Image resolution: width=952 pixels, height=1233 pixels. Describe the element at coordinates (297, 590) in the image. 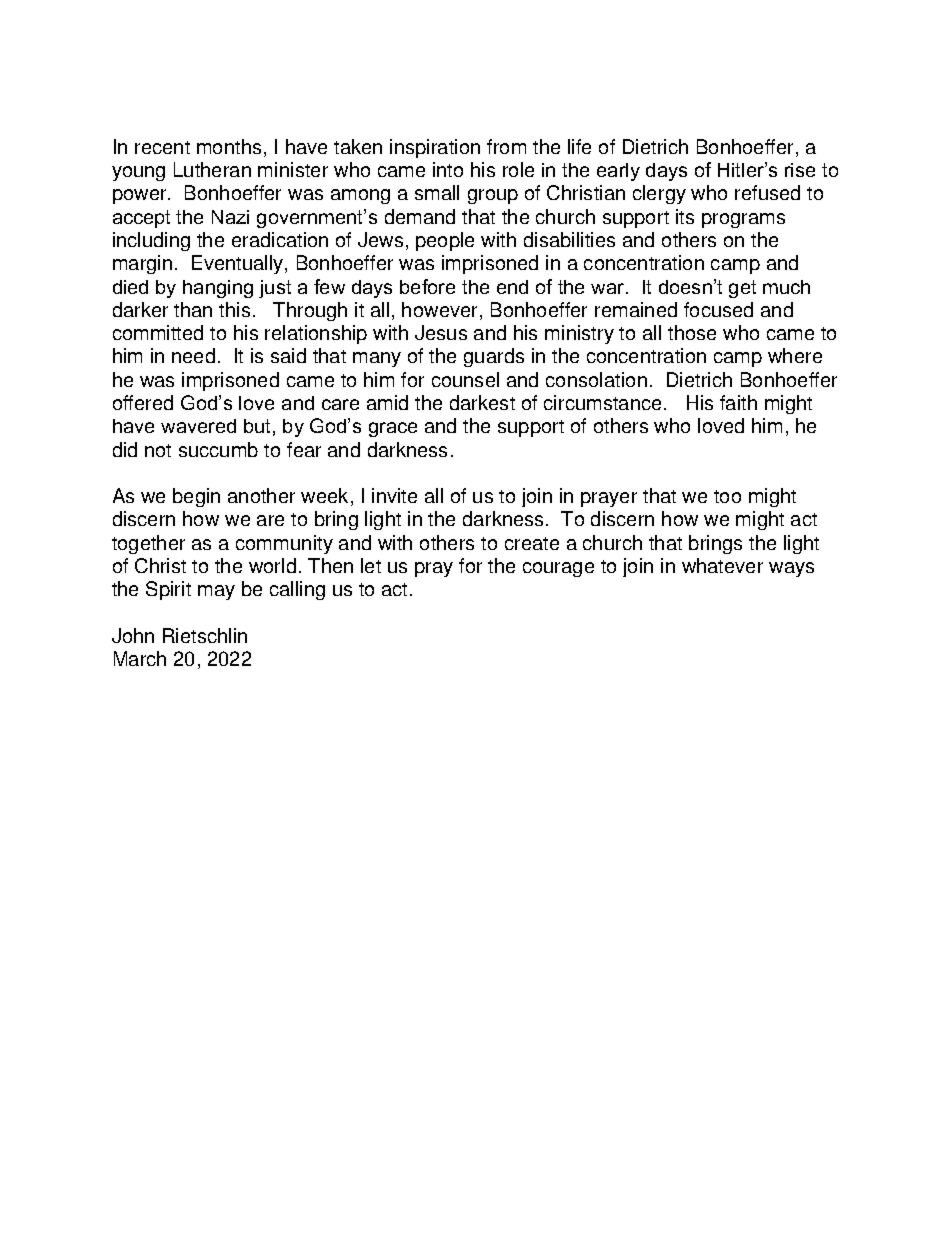

I see `calling` at that location.
